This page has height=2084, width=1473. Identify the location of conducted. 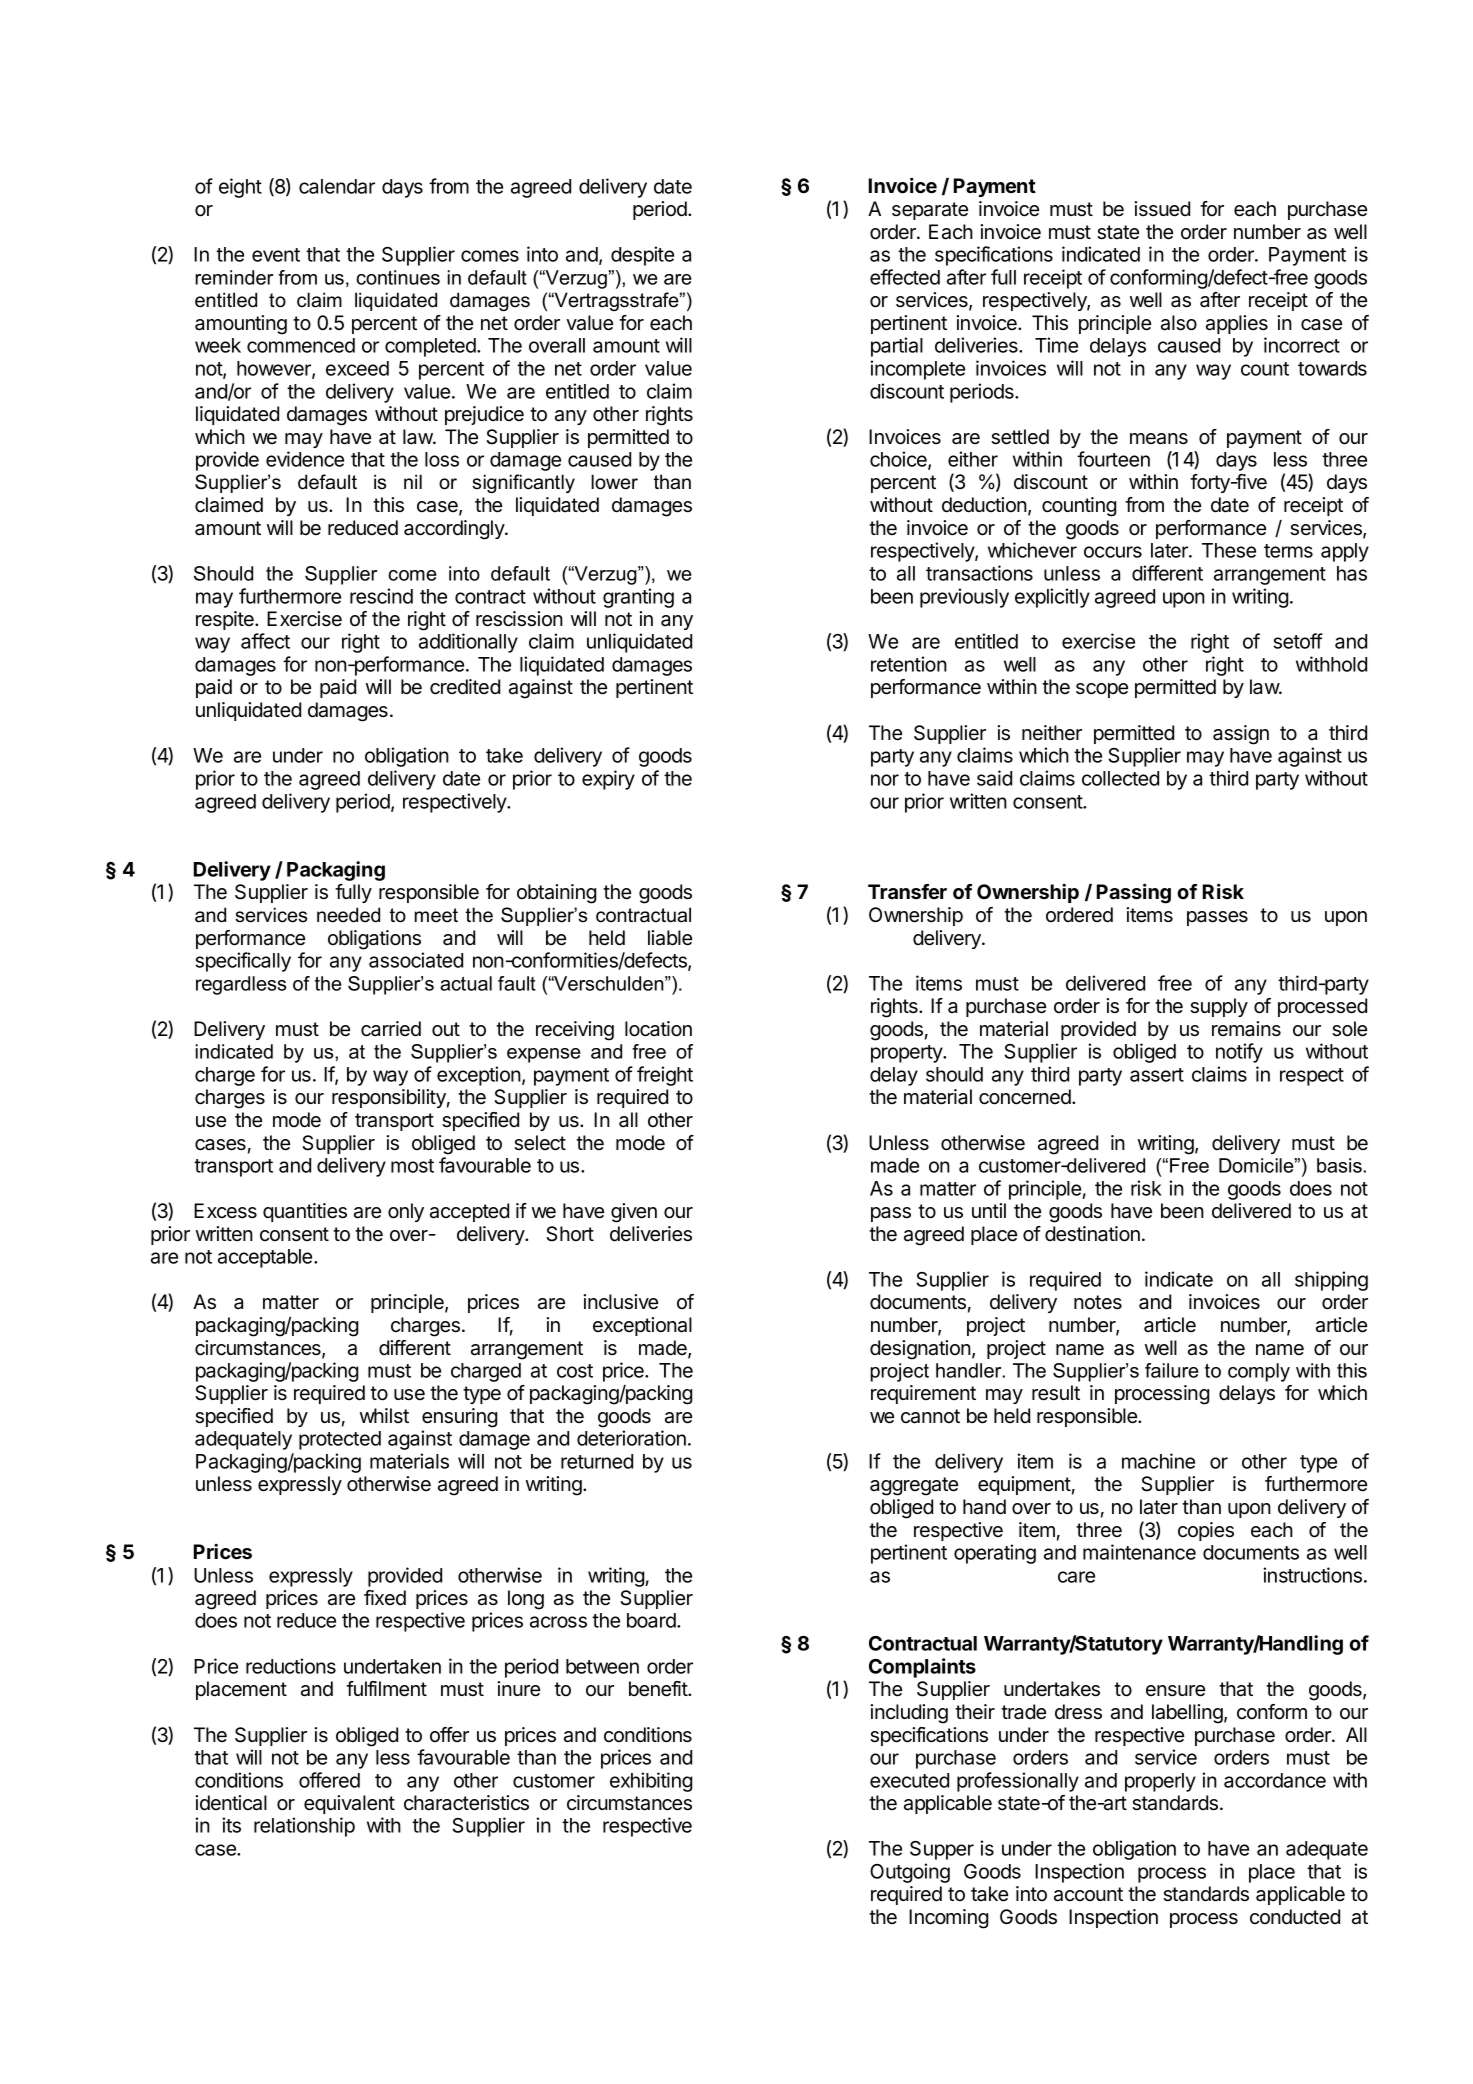
(1295, 1917).
